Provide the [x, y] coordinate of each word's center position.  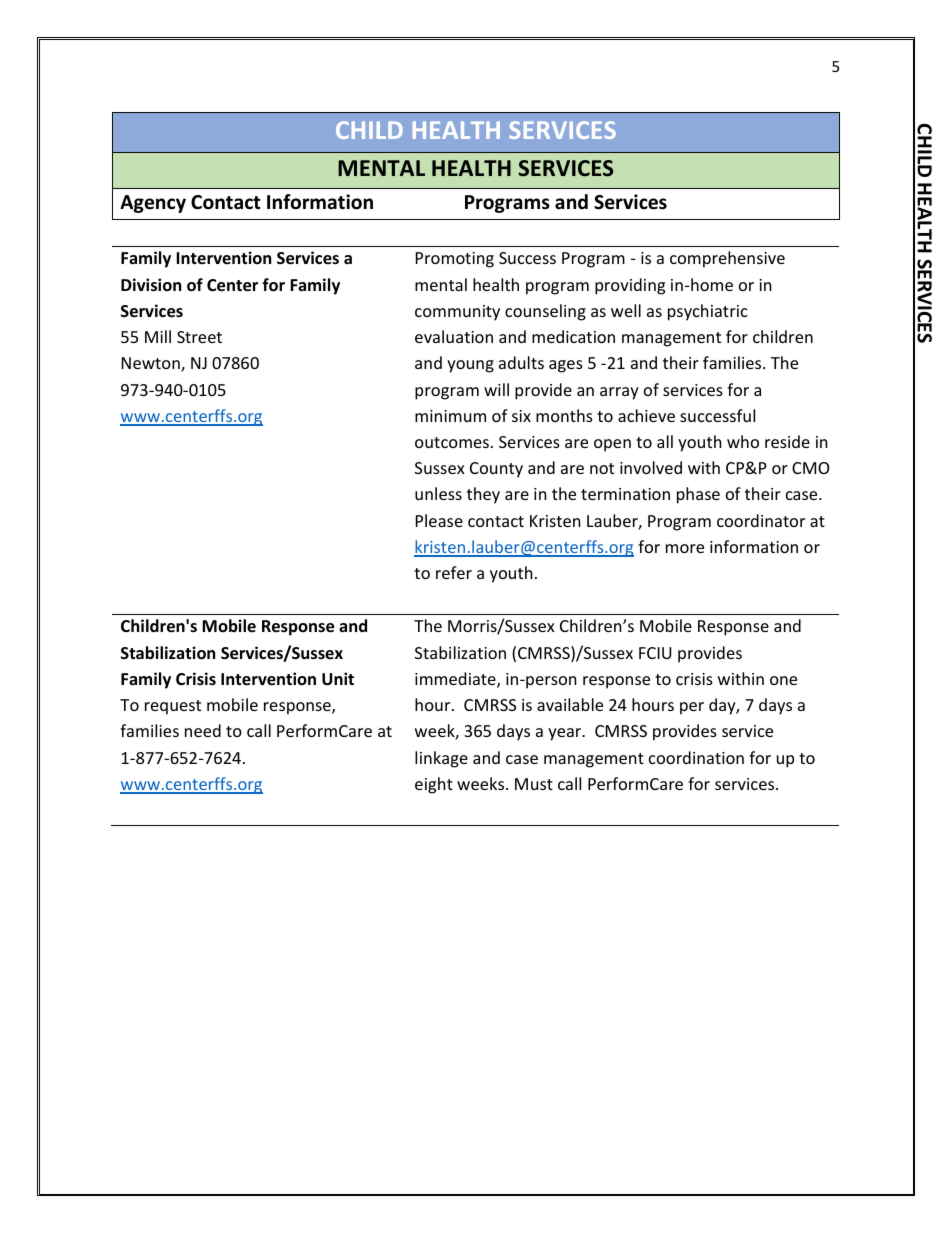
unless [438, 493]
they [483, 495]
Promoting [455, 260]
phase [698, 495]
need [203, 730]
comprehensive [727, 259]
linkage [441, 759]
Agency [153, 204]
